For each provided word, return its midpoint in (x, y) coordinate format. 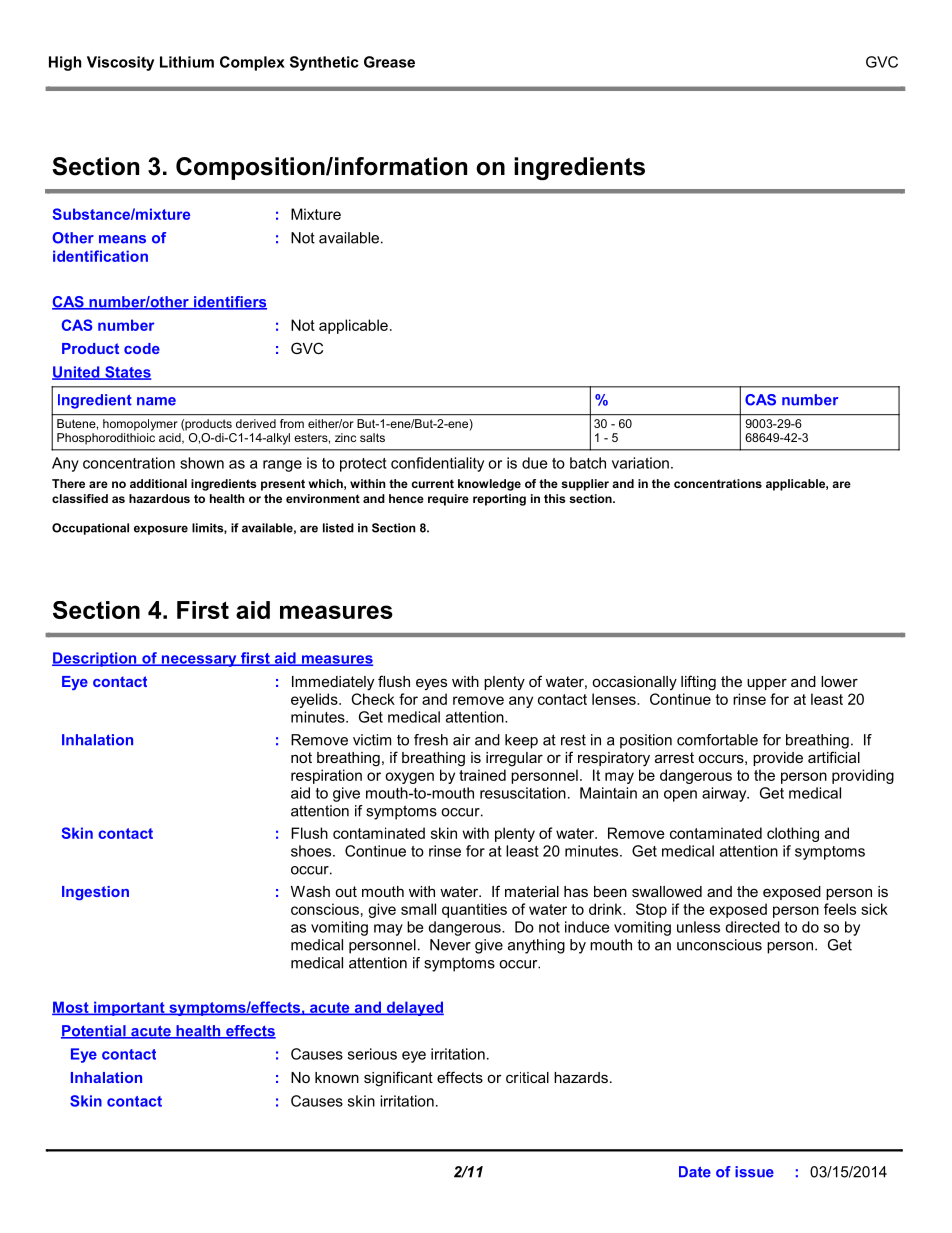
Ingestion (95, 893)
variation (640, 463)
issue (754, 1172)
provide (778, 759)
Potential (94, 1032)
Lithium (187, 62)
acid (171, 438)
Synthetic (324, 63)
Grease (389, 62)
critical (527, 1077)
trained (482, 775)
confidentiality (437, 464)
